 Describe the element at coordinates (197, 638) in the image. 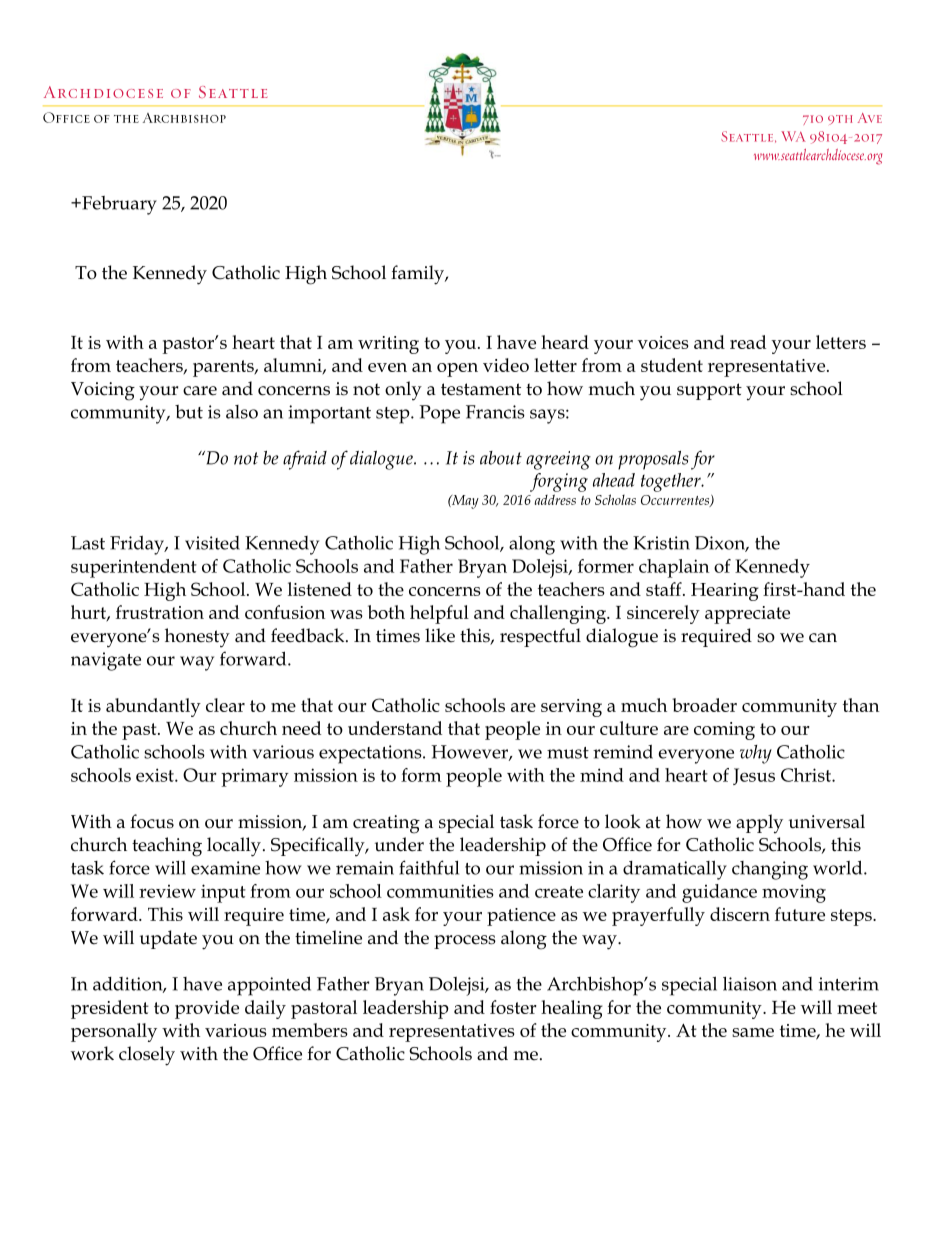

I see `honesty` at that location.
